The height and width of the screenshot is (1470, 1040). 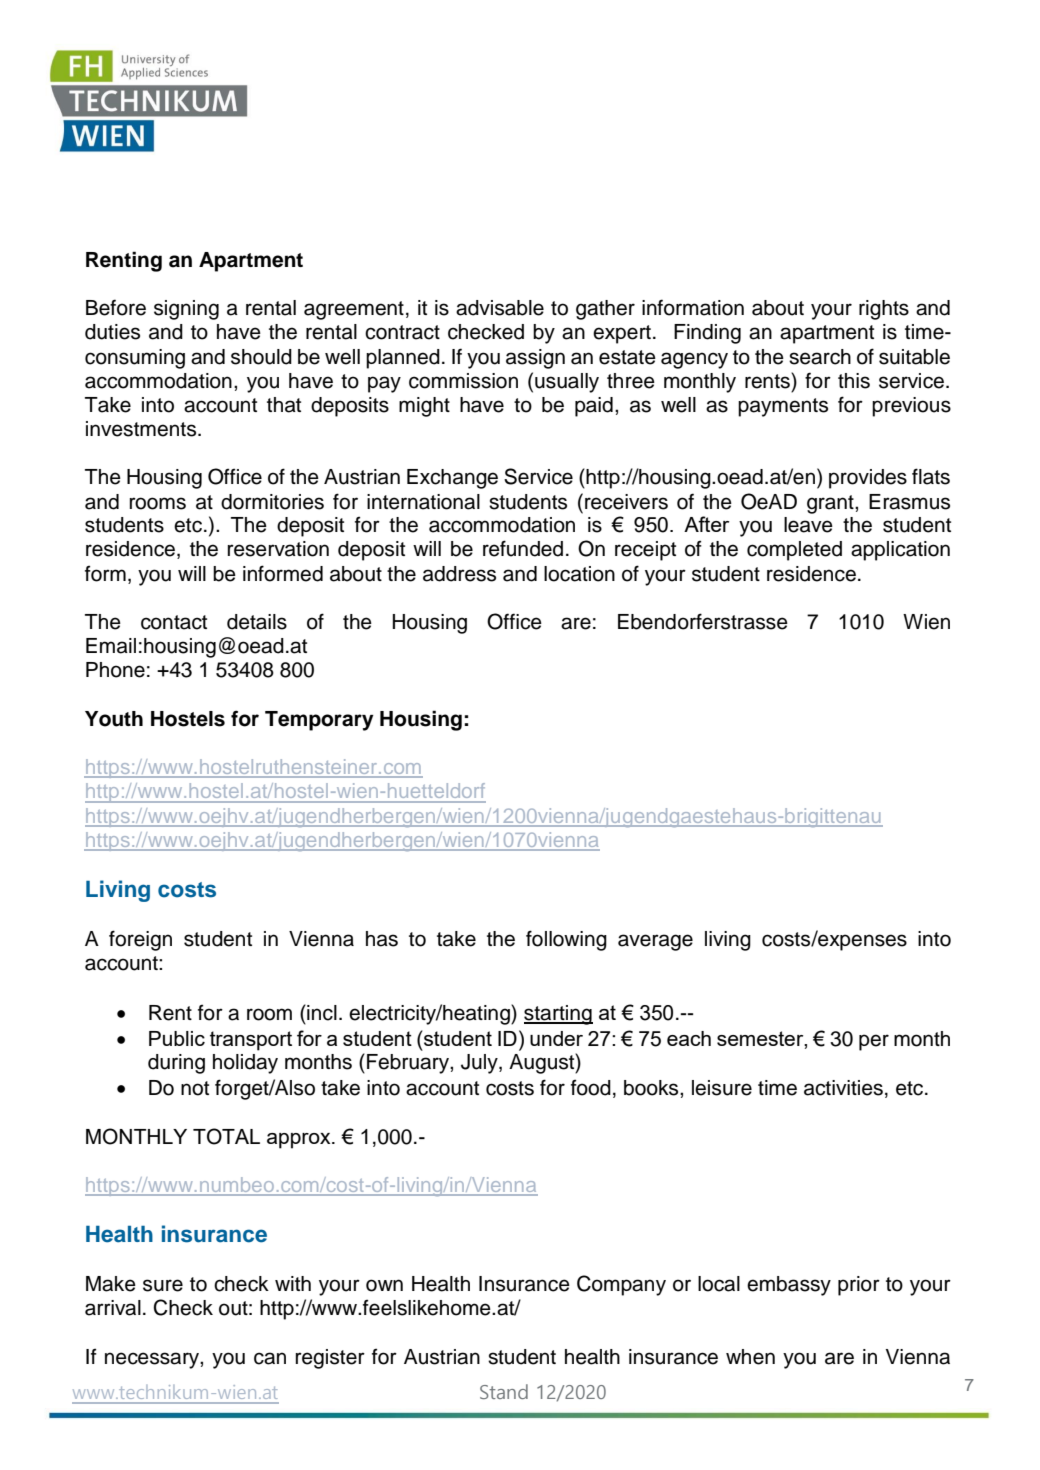 What do you see at coordinates (820, 357) in the screenshot?
I see `search` at bounding box center [820, 357].
